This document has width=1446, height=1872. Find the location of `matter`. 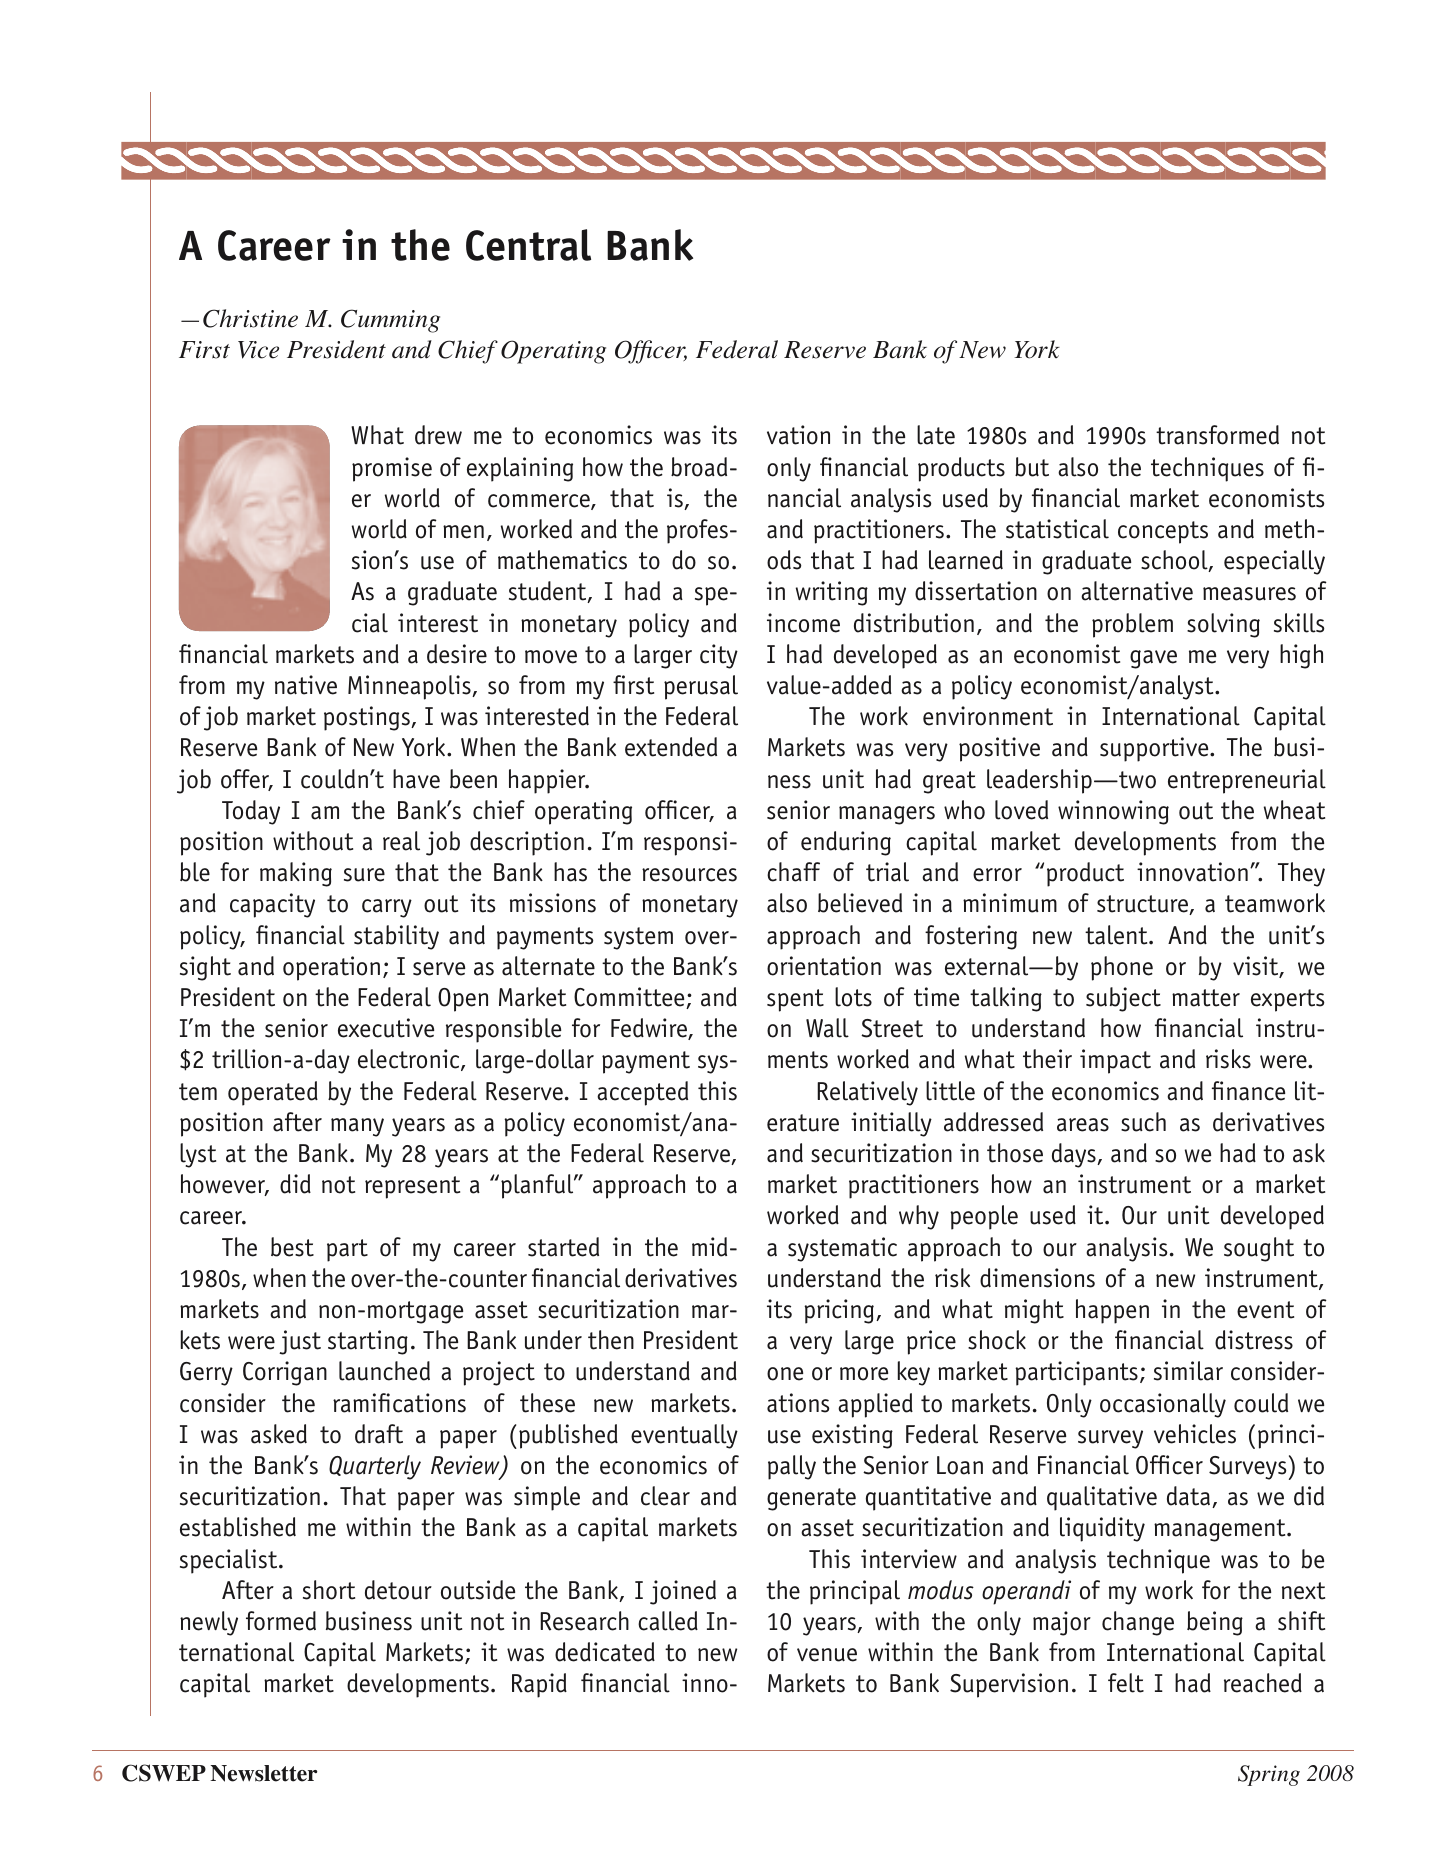

matter is located at coordinates (1206, 998).
